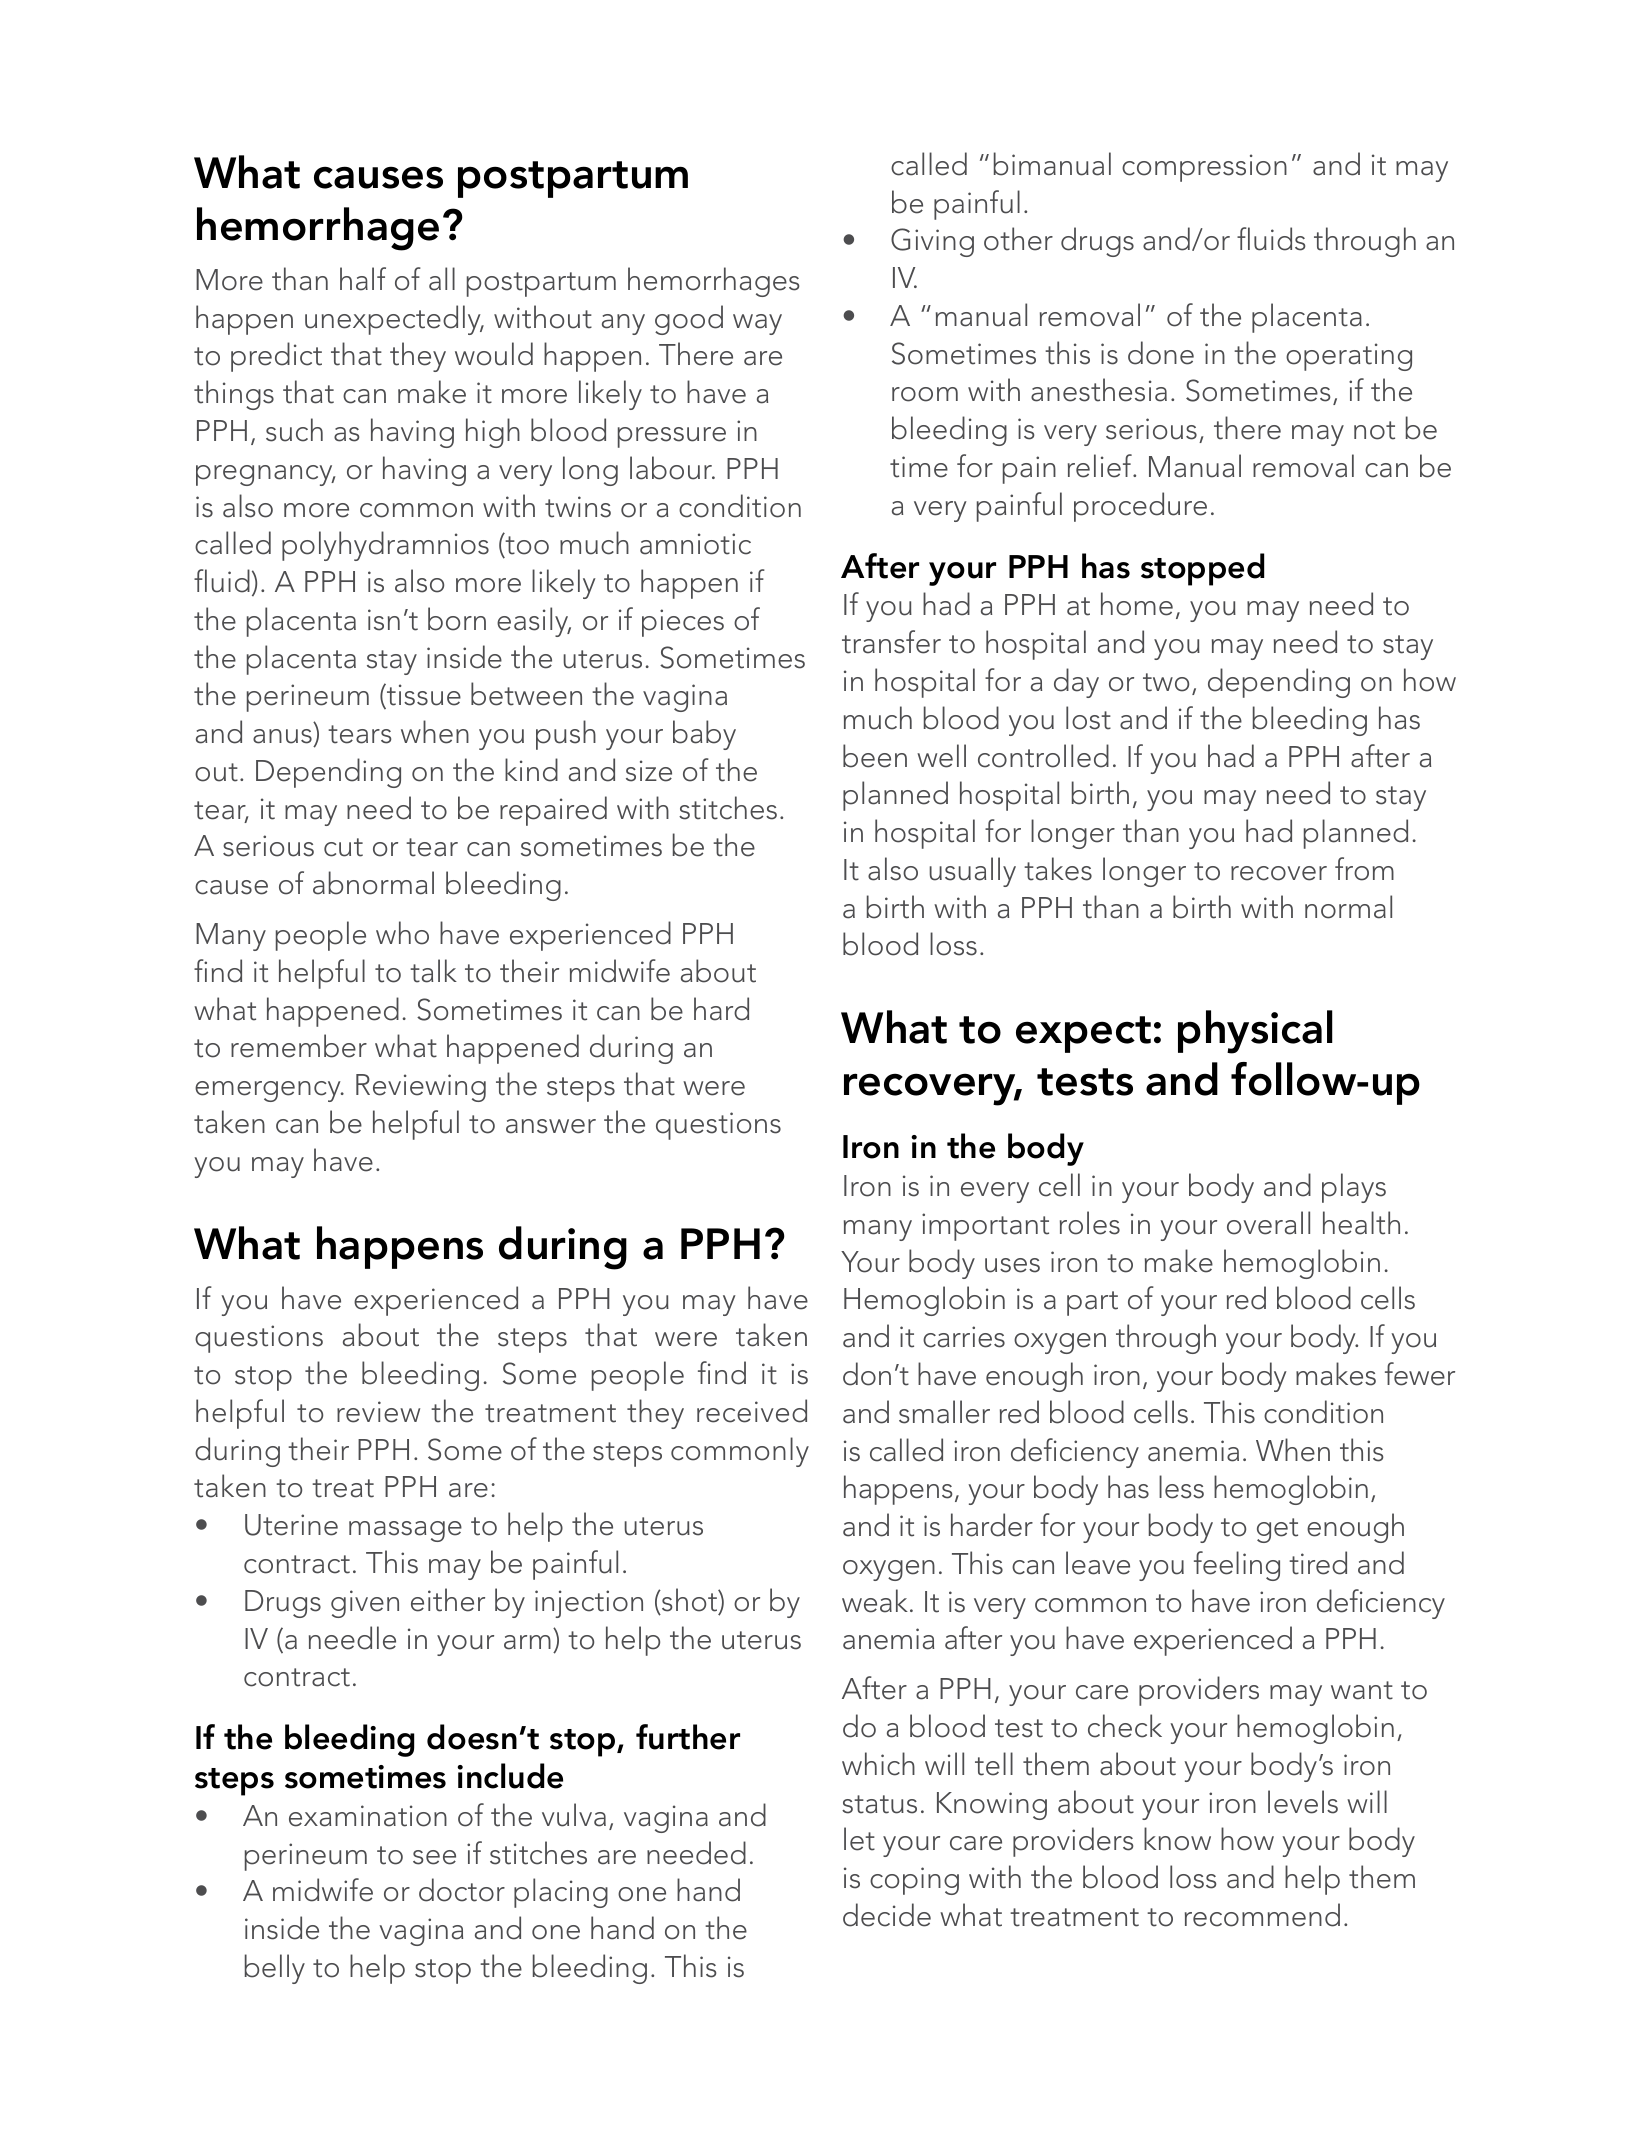 The width and height of the screenshot is (1651, 2136). I want to click on Giving, so click(932, 242).
